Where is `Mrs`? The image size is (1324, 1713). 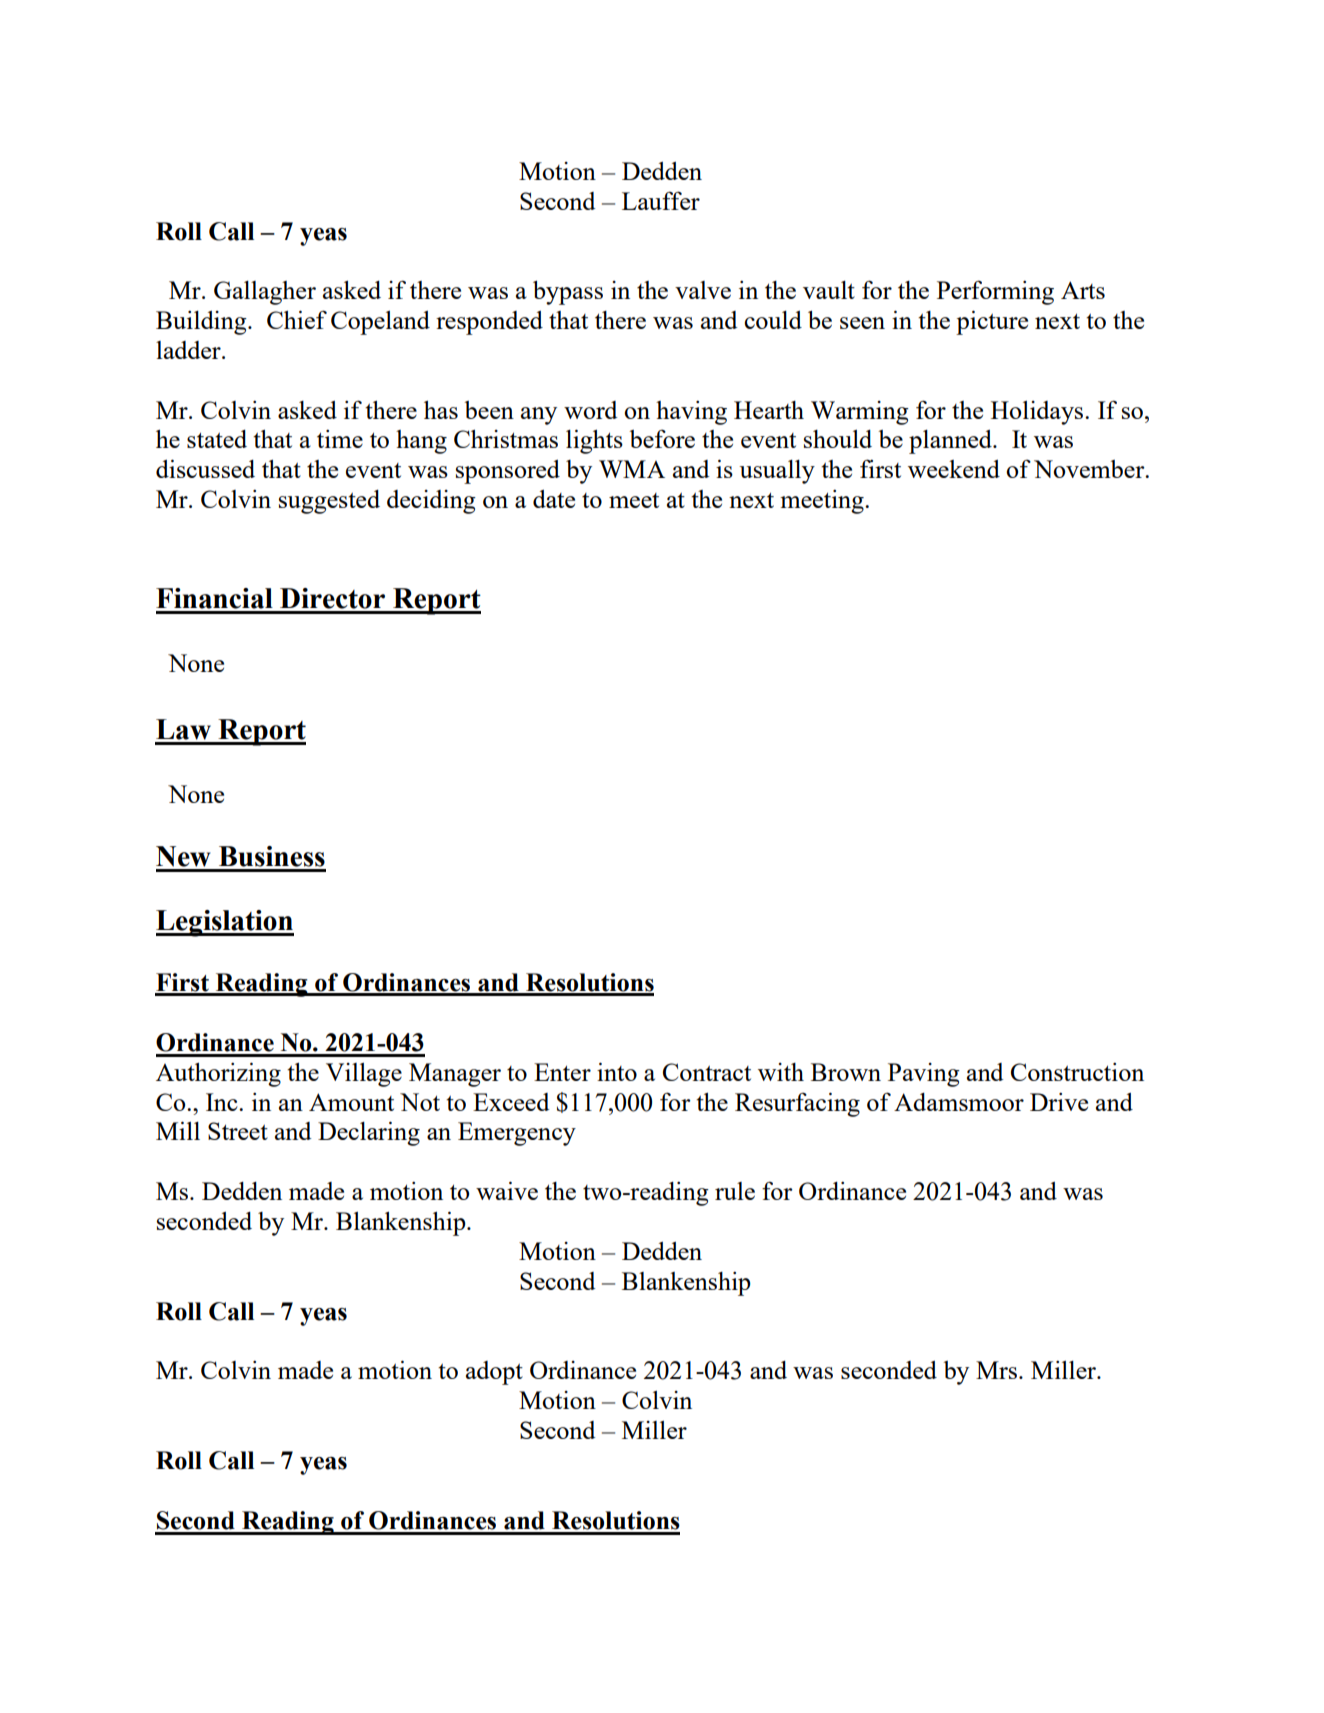 Mrs is located at coordinates (996, 1370).
